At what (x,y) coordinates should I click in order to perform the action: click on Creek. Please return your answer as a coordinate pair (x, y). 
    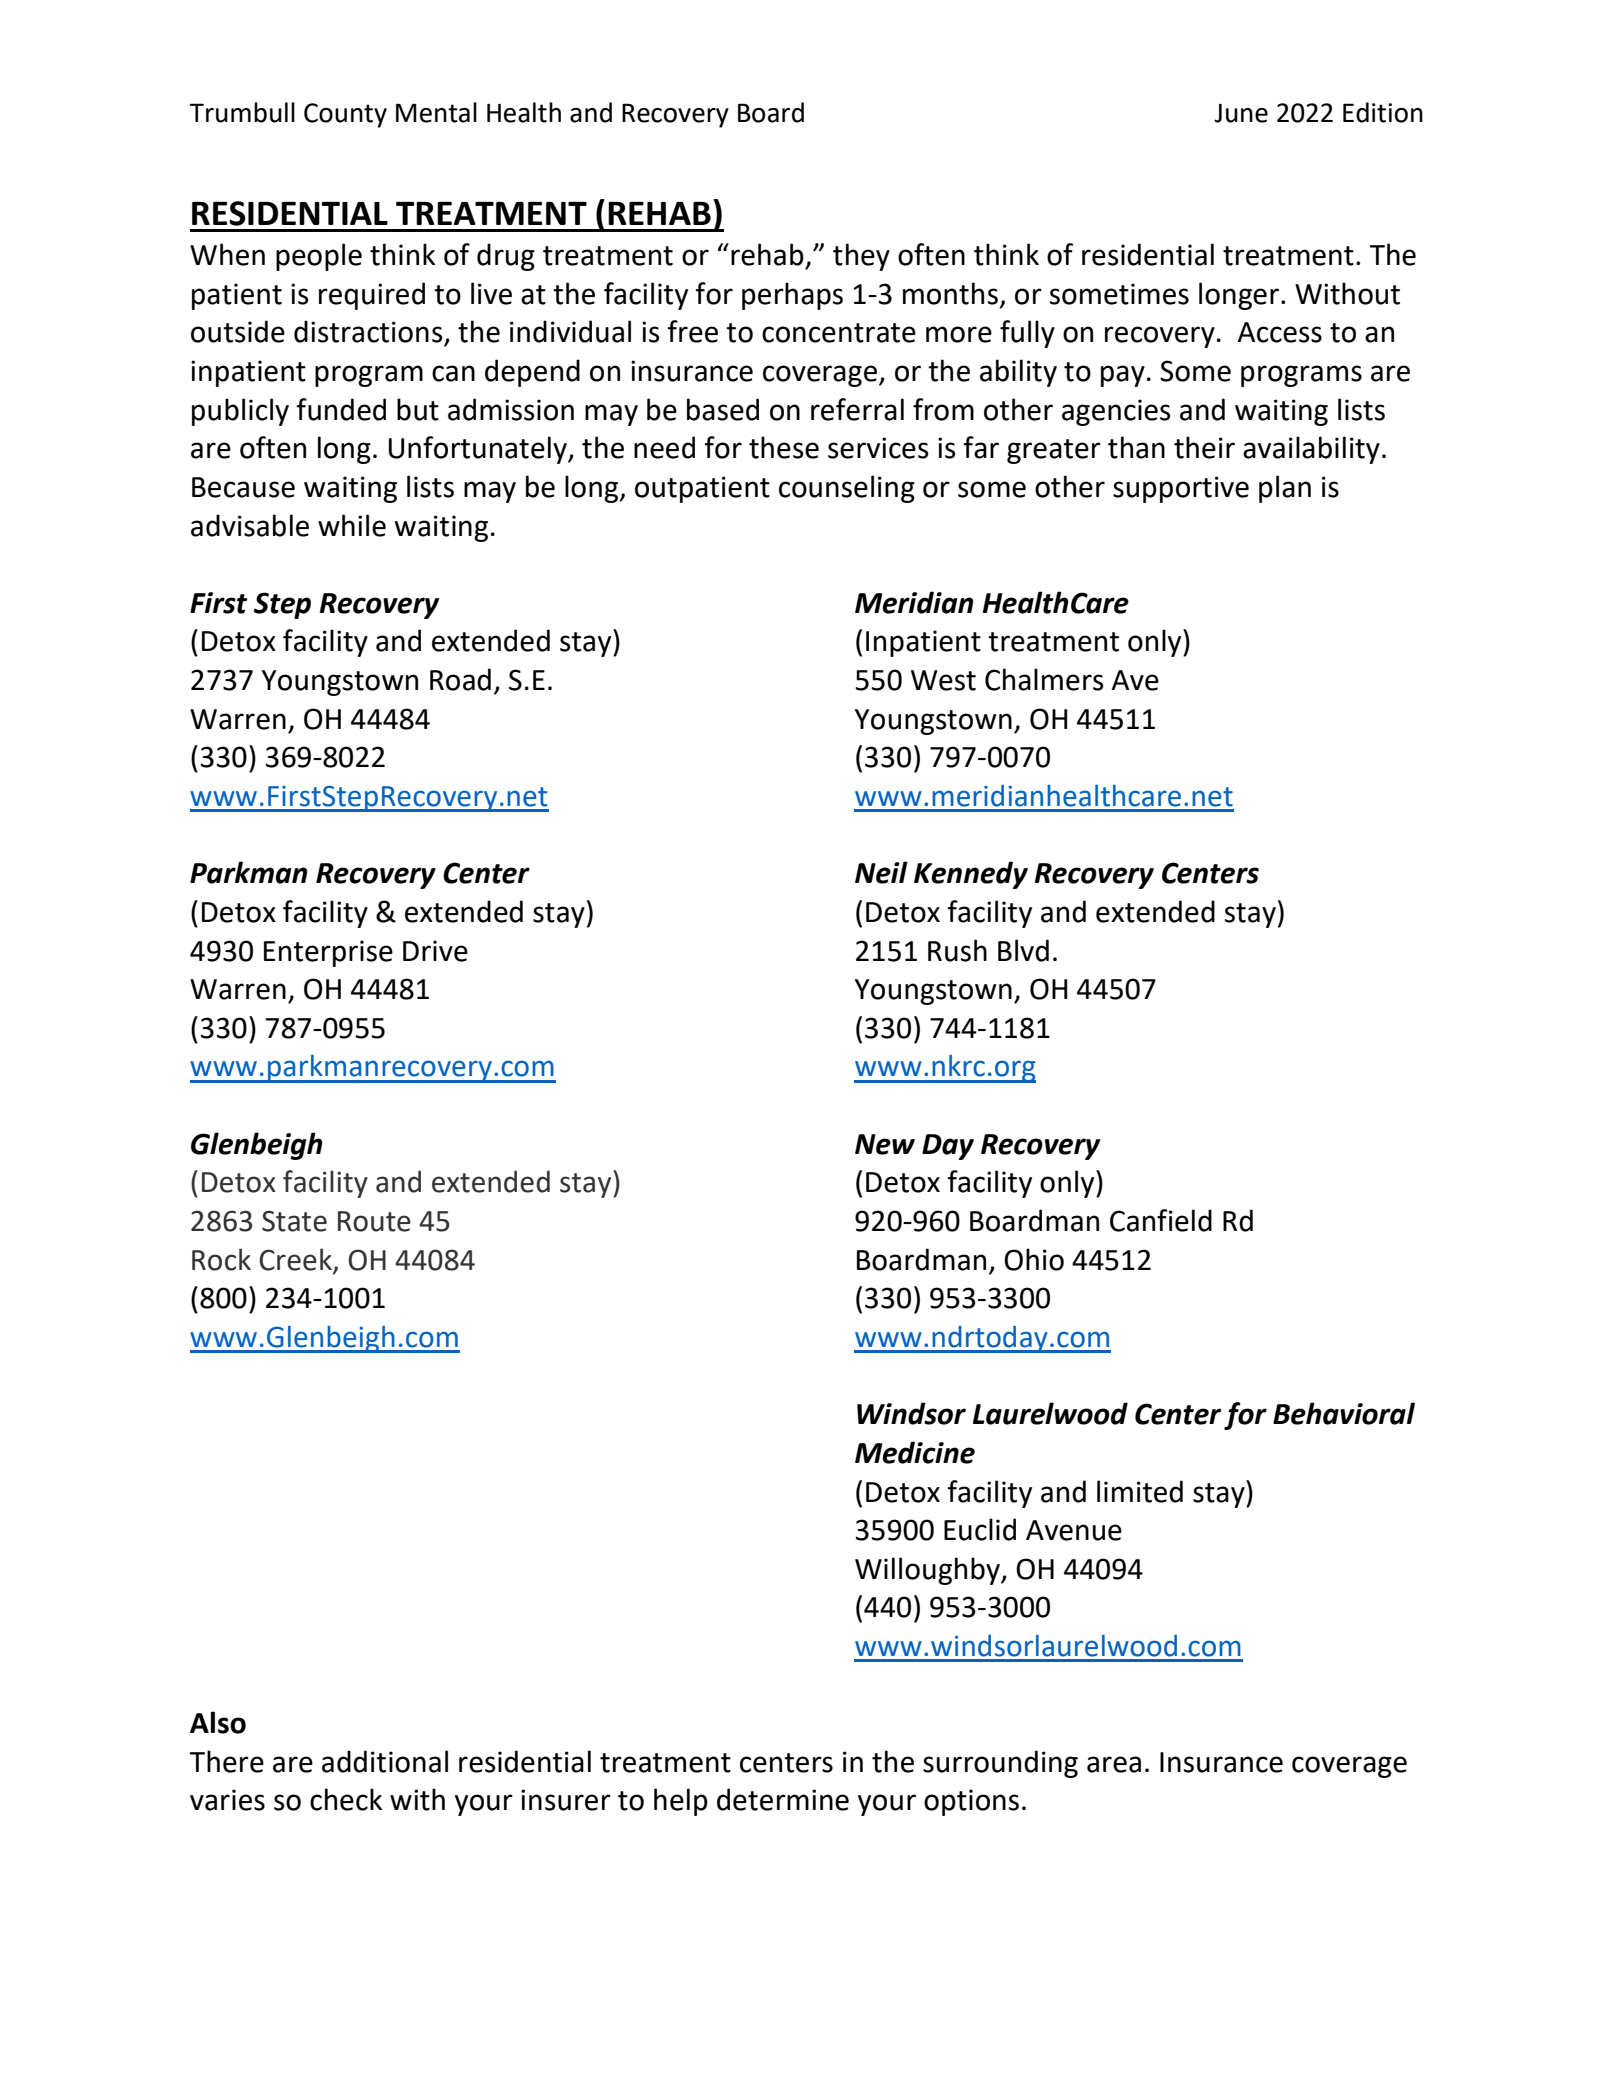
    Looking at the image, I should click on (295, 1259).
